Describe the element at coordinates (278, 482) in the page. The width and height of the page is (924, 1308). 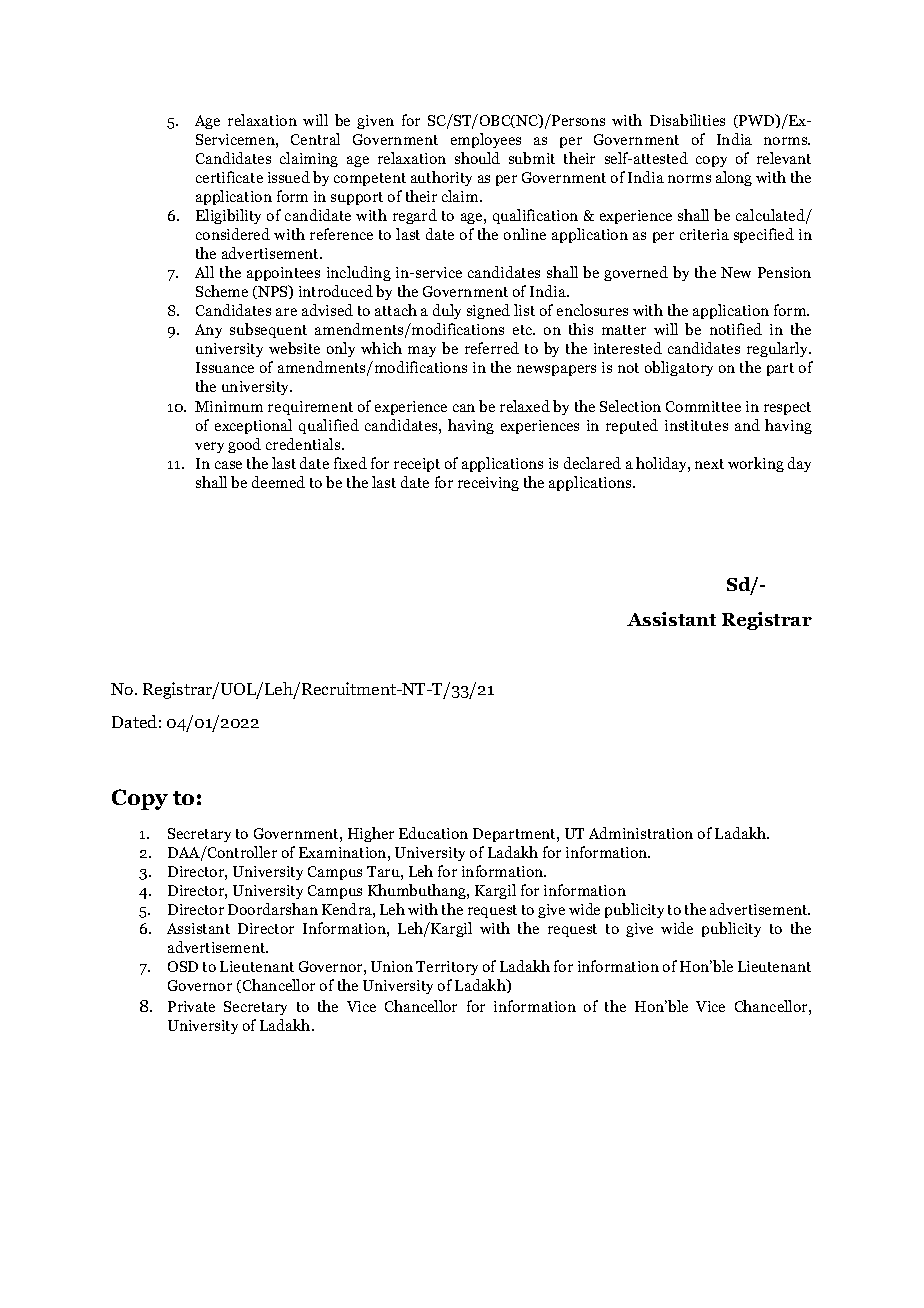
I see `deemed` at that location.
